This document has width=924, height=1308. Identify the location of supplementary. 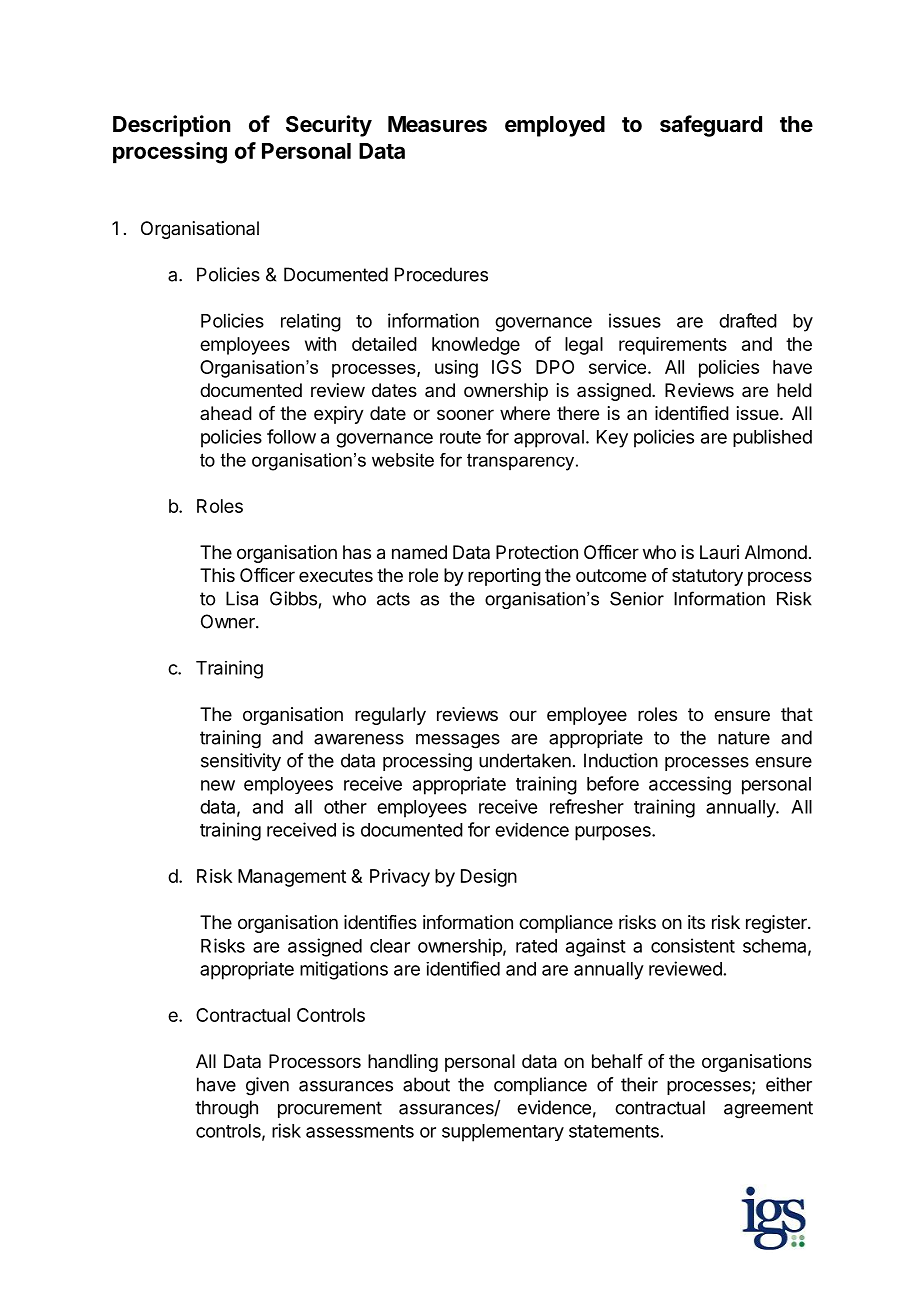
(503, 1133).
